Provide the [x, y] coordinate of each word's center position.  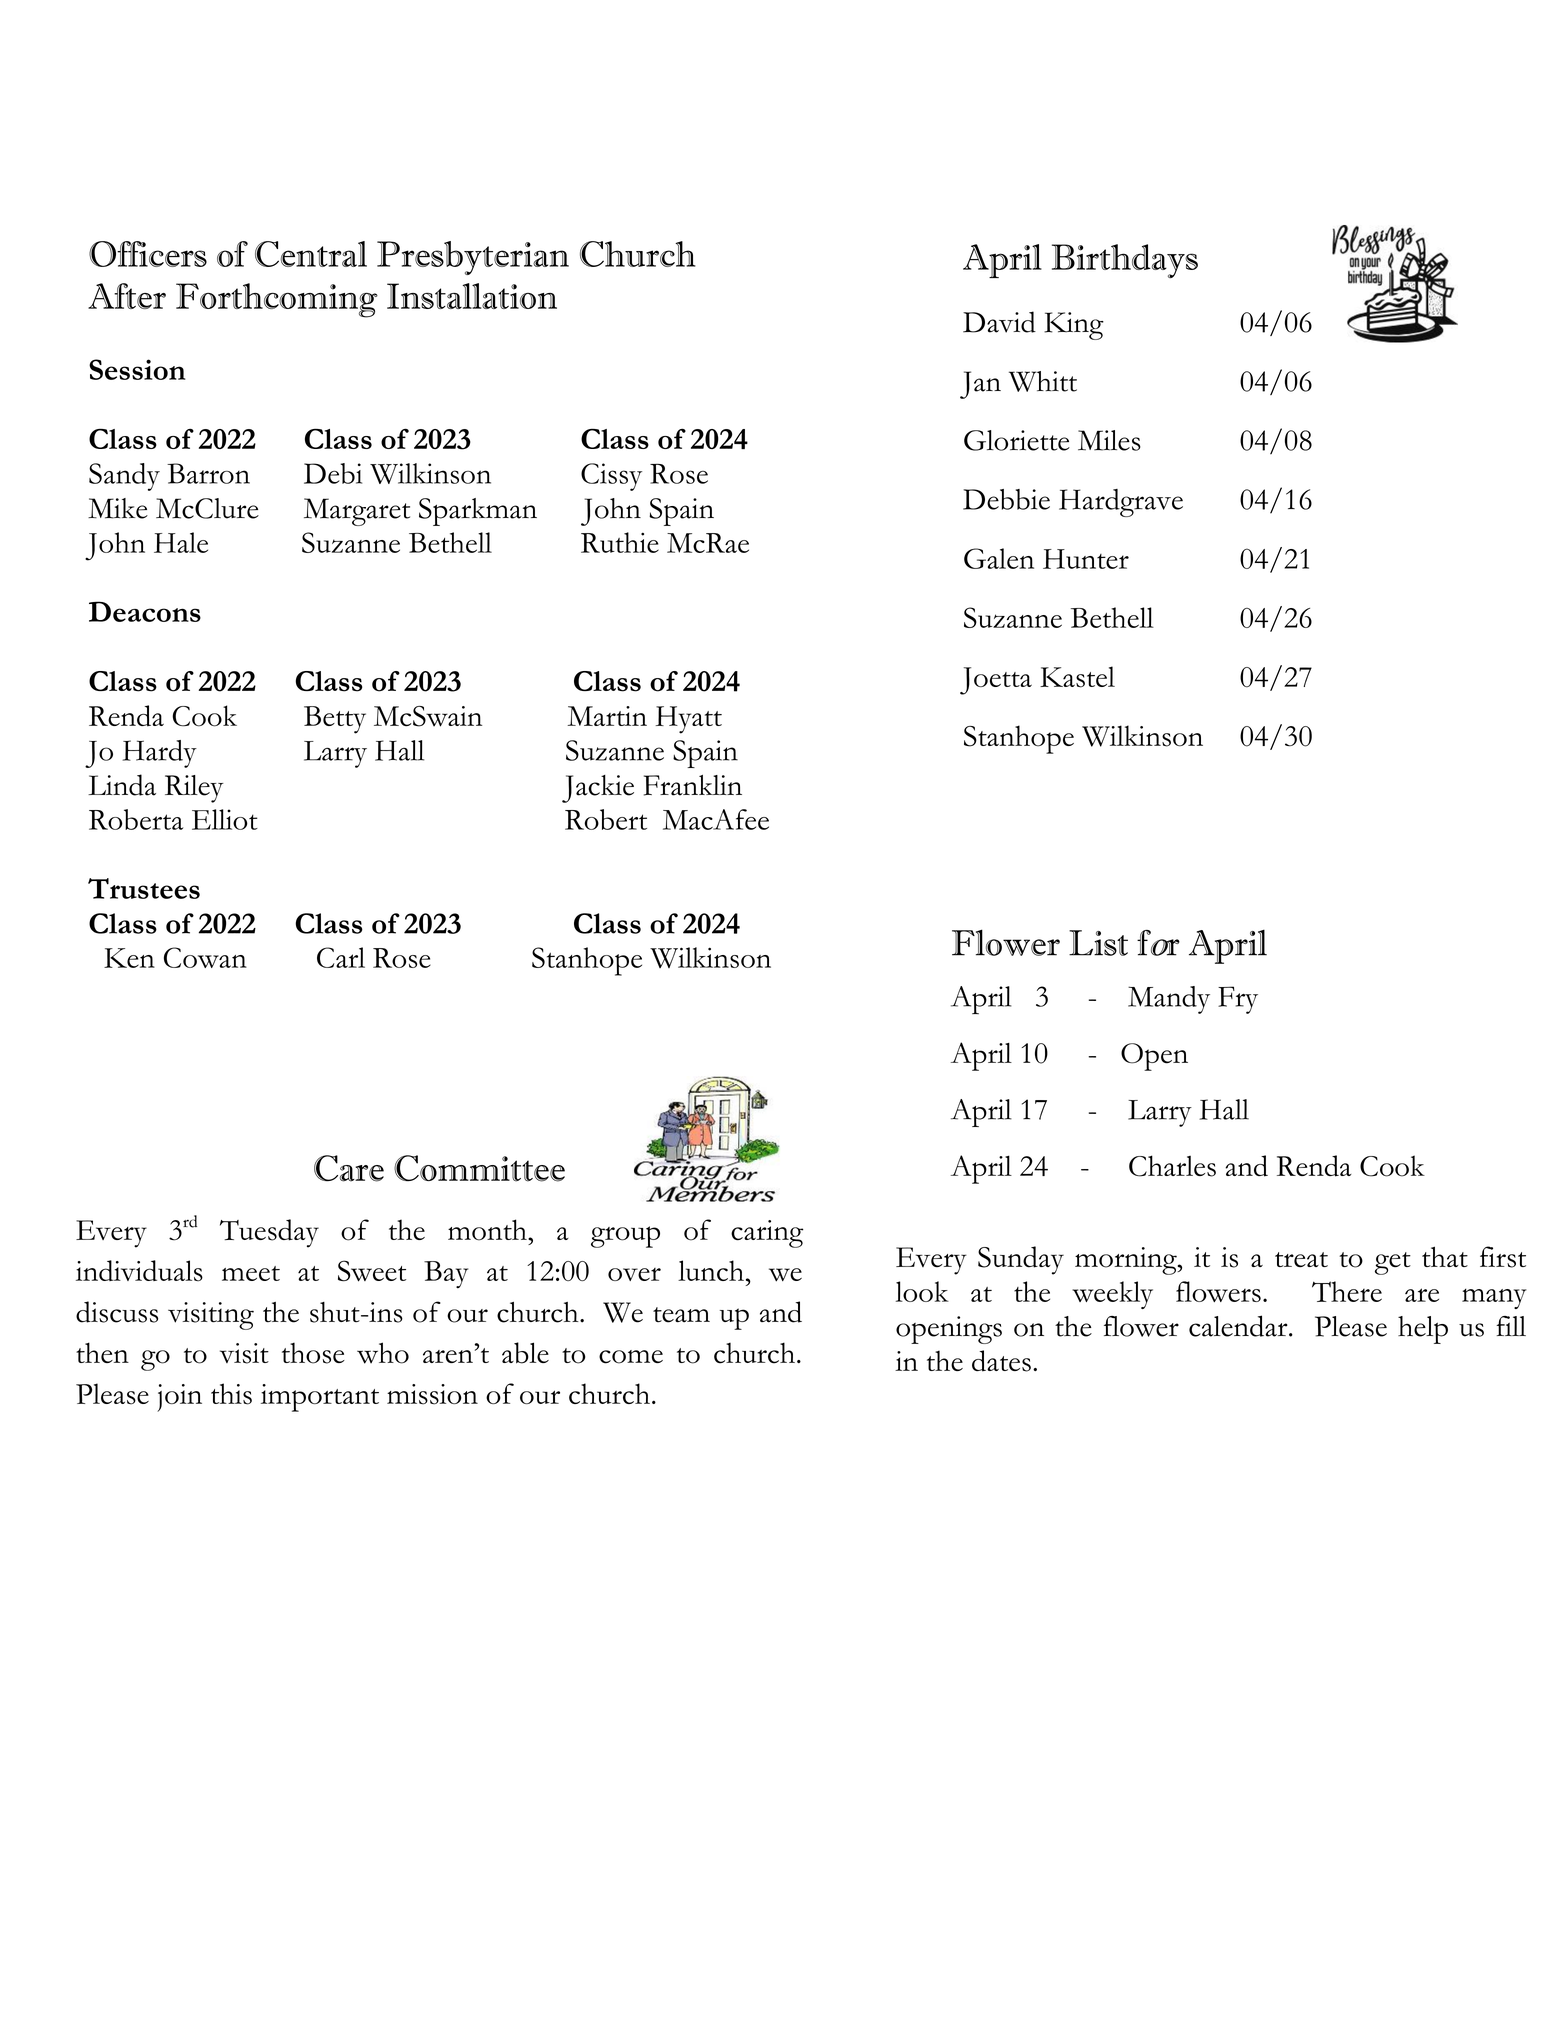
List [1098, 943]
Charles [1172, 1166]
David [999, 322]
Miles [1109, 440]
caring [767, 1234]
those [313, 1353]
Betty [335, 720]
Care [349, 1168]
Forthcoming [277, 300]
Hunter [1086, 559]
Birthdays [1125, 261]
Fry [1238, 1000]
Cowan [205, 957]
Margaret [357, 512]
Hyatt [689, 720]
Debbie [1006, 499]
